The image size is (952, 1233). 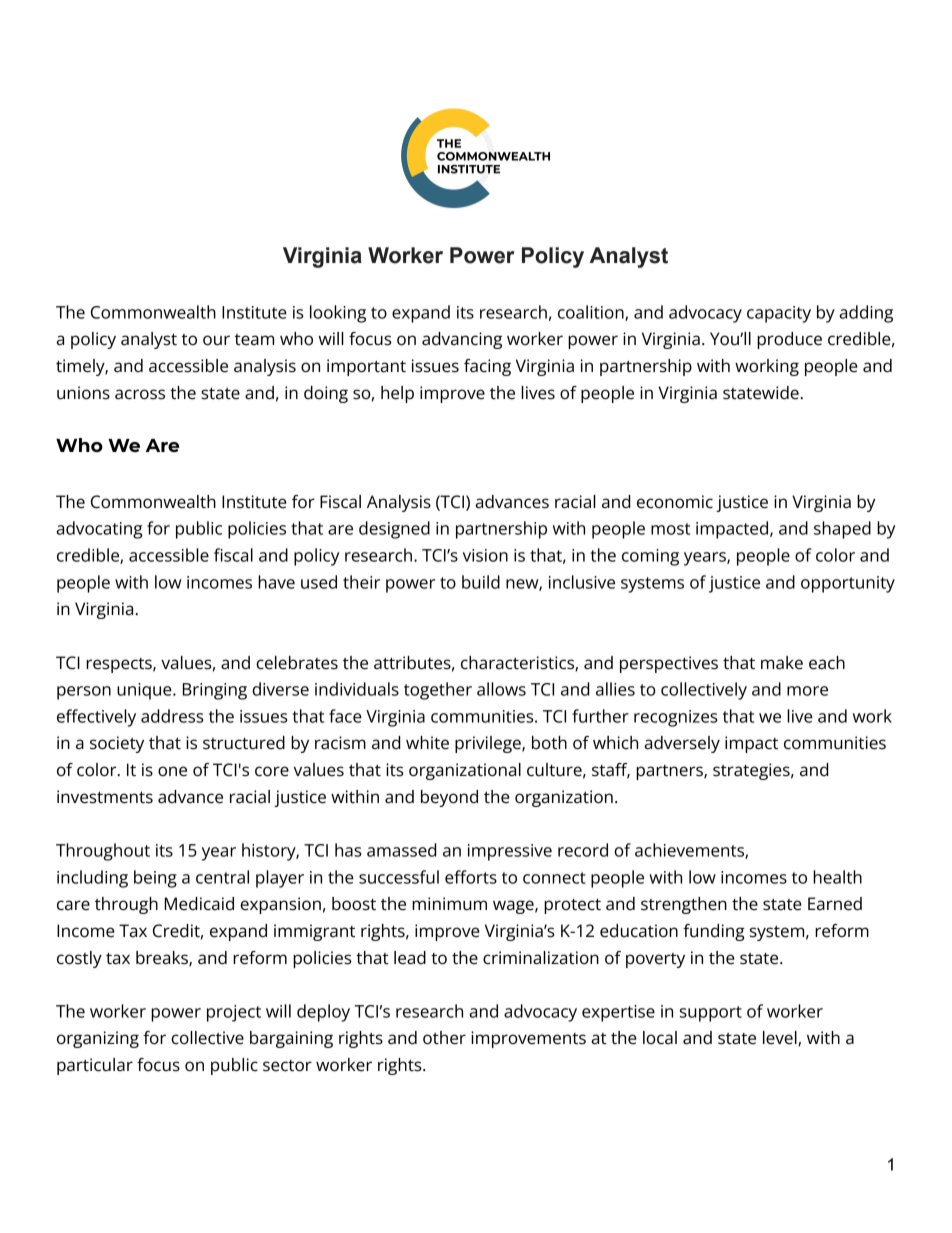 What do you see at coordinates (501, 689) in the document?
I see `allows` at bounding box center [501, 689].
